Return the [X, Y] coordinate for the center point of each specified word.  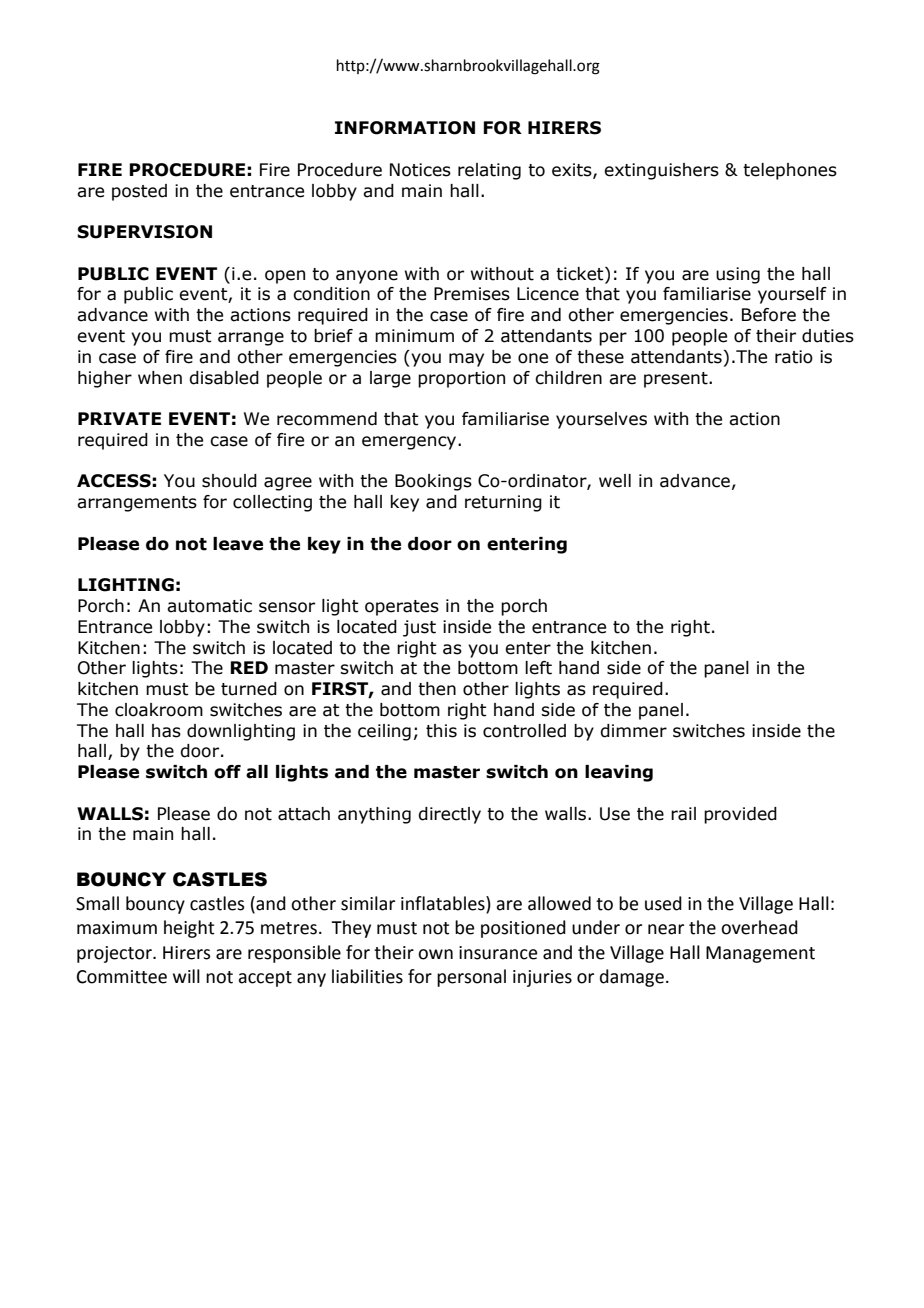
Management [760, 954]
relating [489, 171]
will [186, 976]
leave [238, 544]
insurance [498, 953]
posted [139, 192]
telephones [790, 171]
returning [503, 503]
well [615, 481]
